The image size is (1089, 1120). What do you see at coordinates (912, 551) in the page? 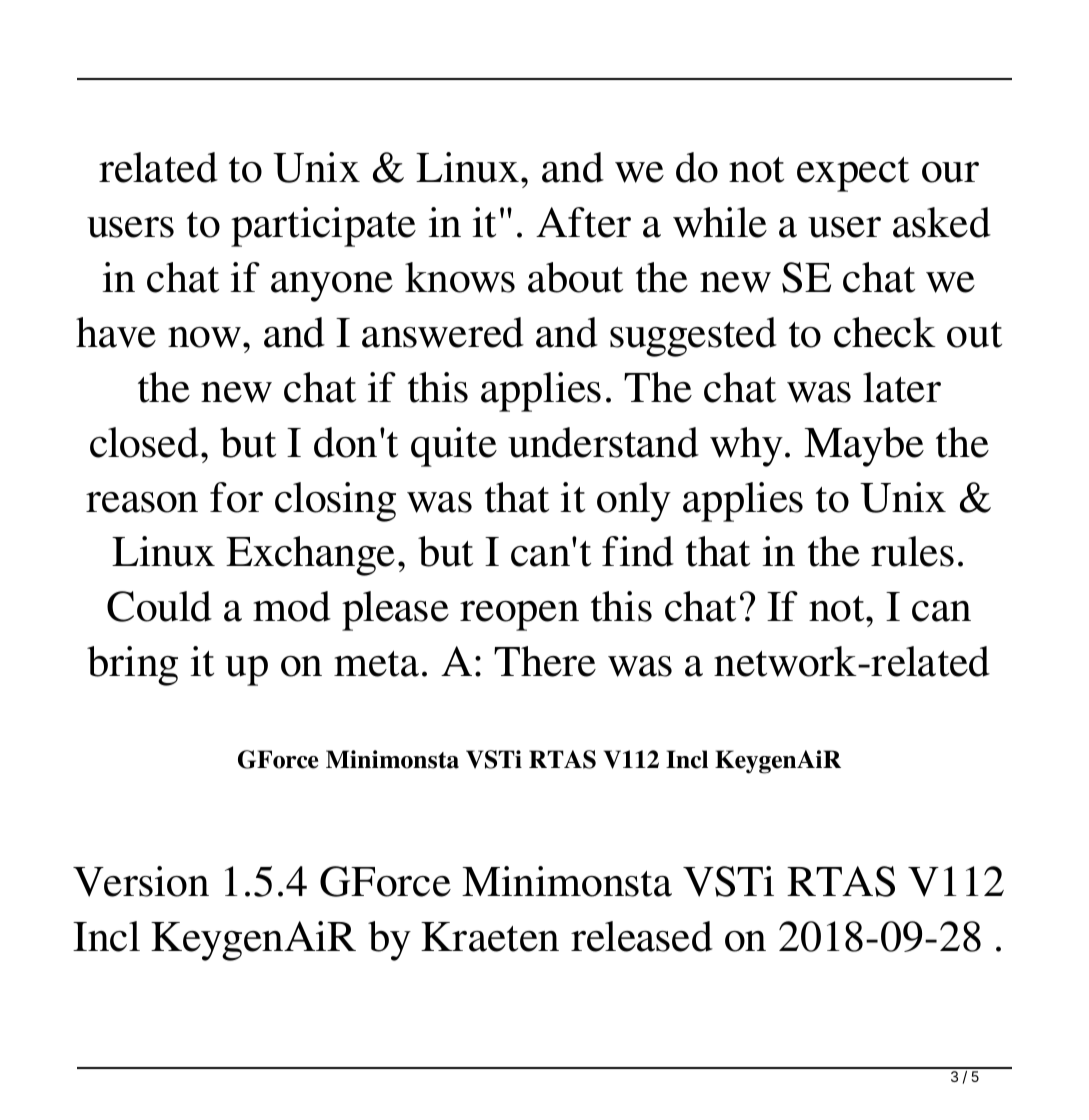
I see `rules` at bounding box center [912, 551].
